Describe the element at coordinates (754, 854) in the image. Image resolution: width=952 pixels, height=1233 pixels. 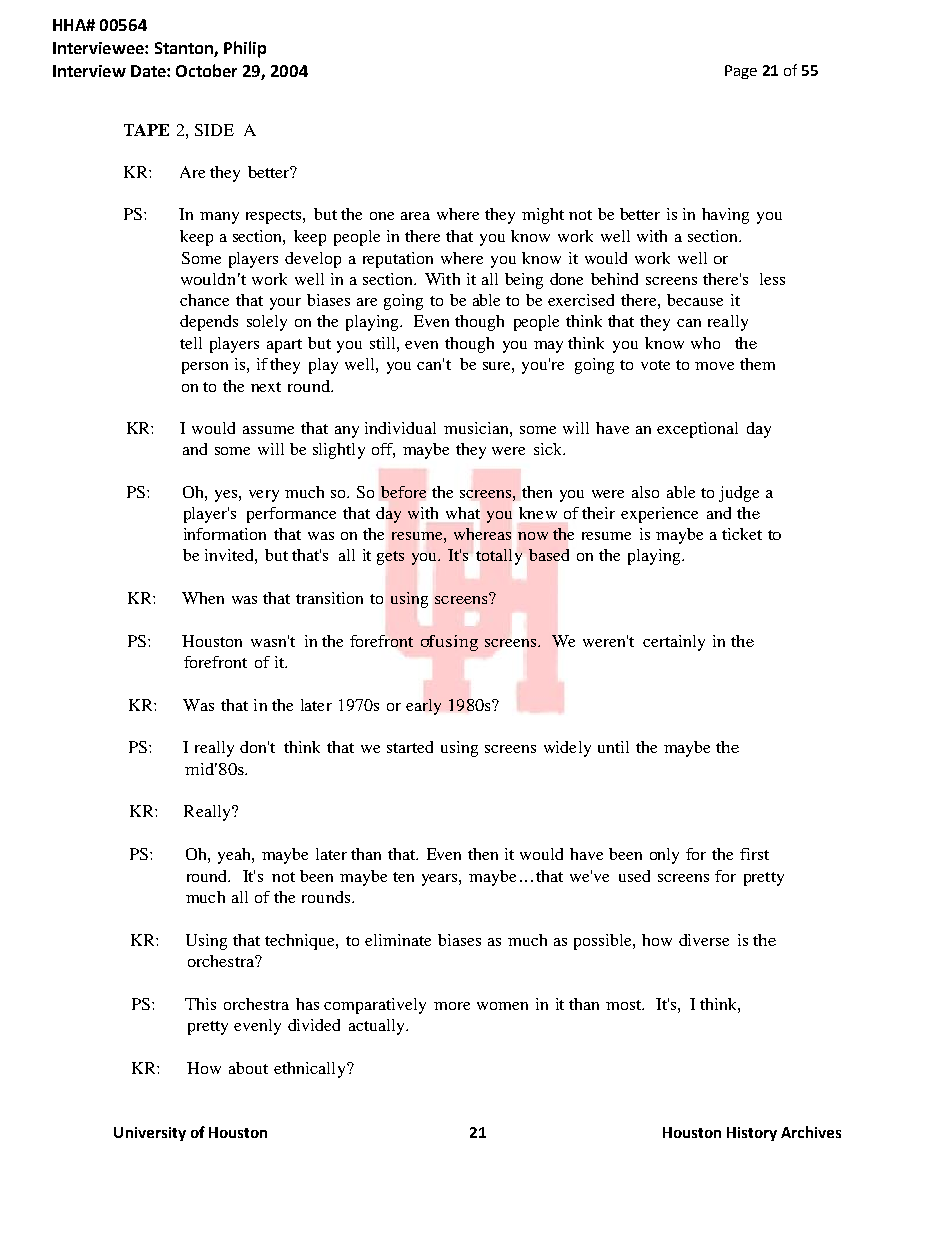
I see `first` at that location.
